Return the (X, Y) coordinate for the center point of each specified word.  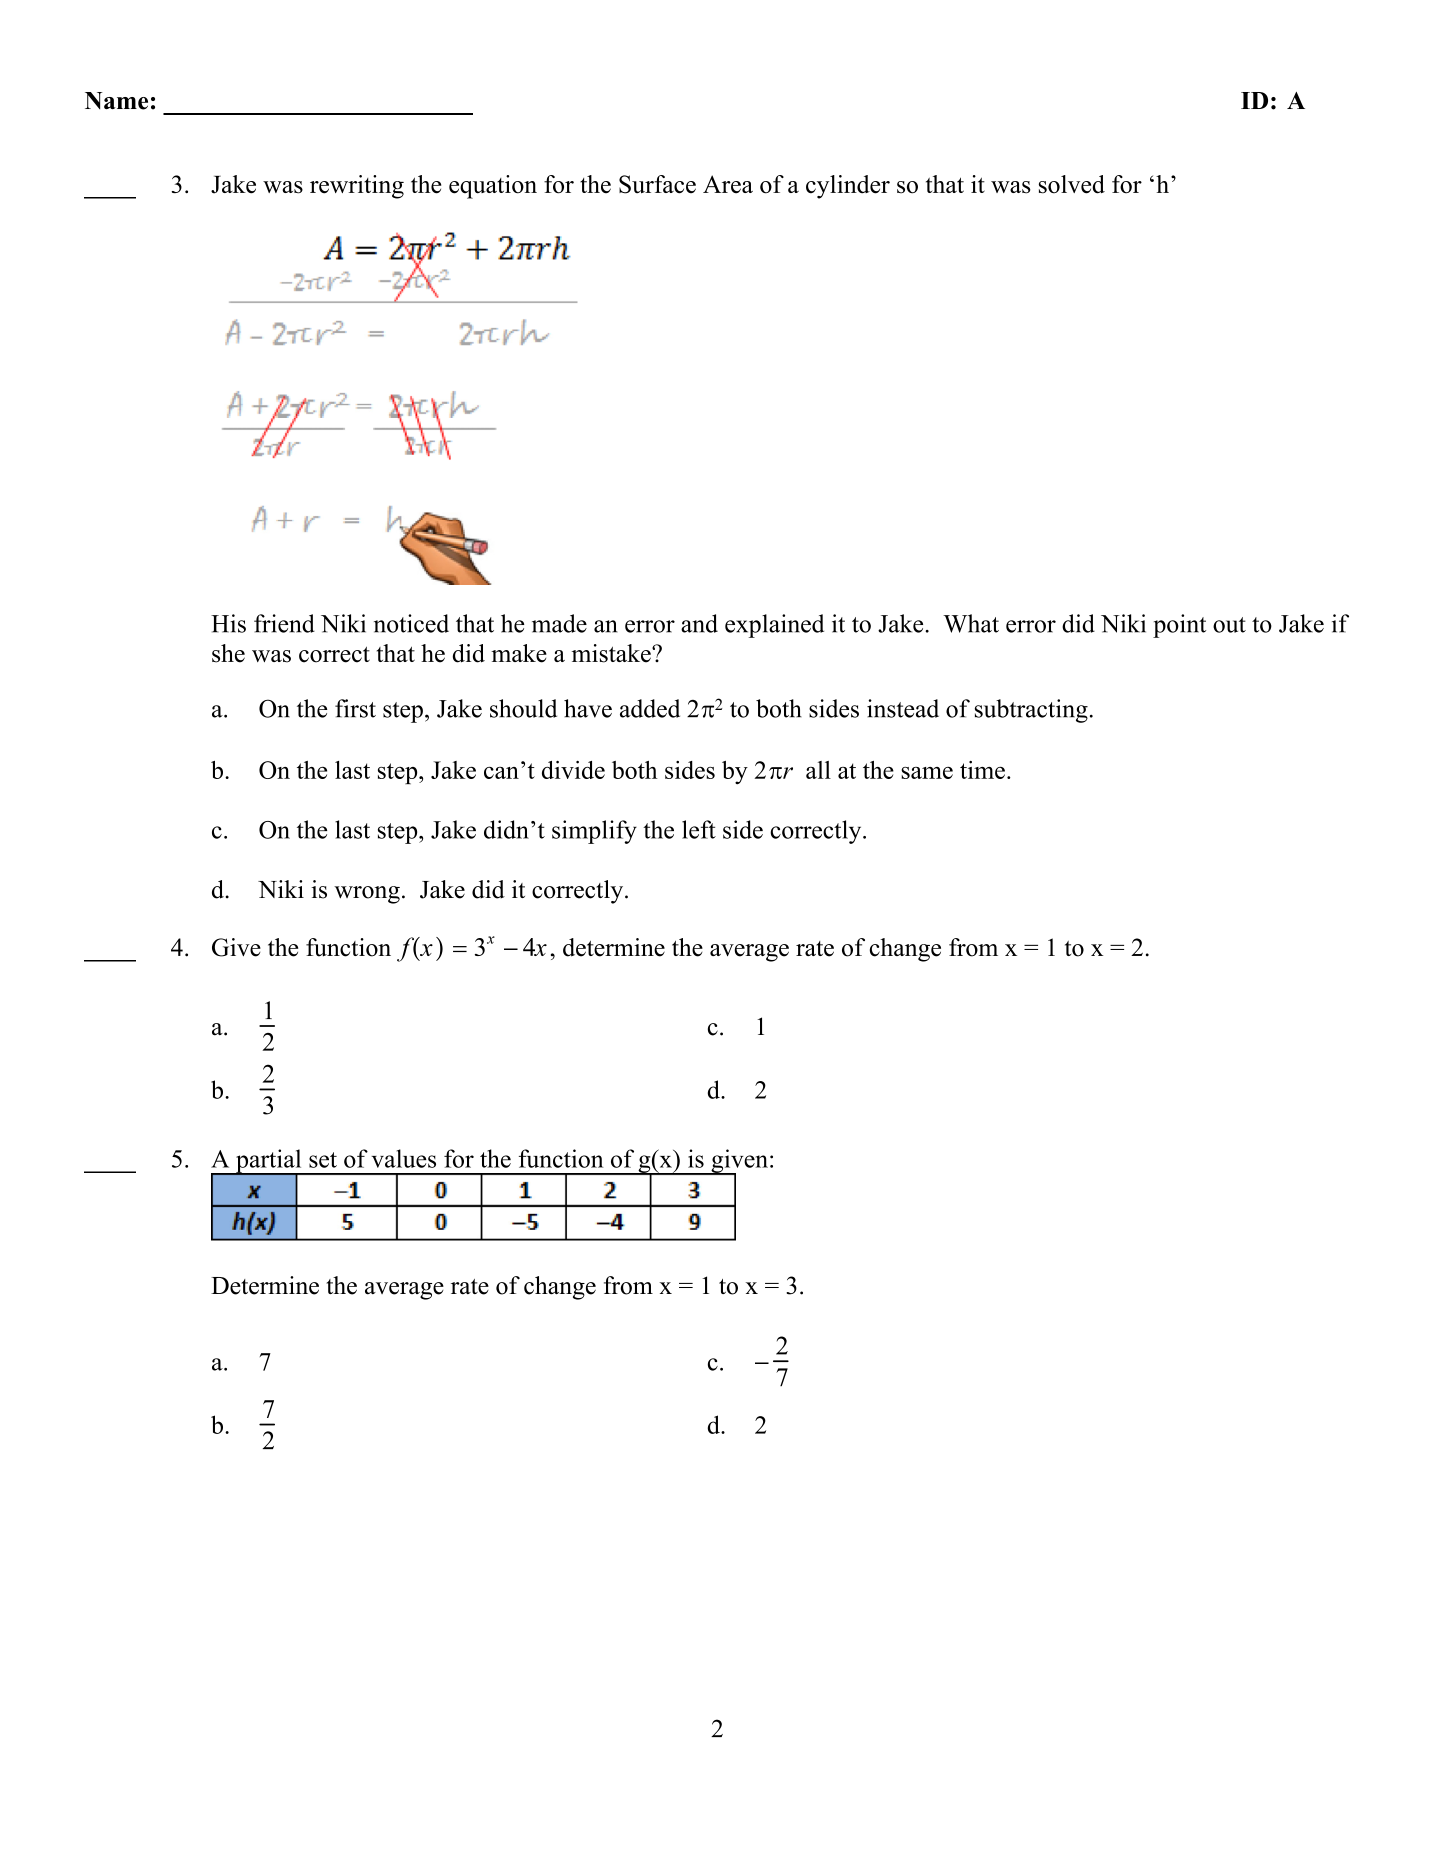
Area (728, 184)
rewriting (357, 187)
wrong (367, 895)
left (699, 829)
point (1179, 626)
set (323, 1160)
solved (1072, 184)
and (699, 623)
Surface (657, 184)
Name (116, 101)
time (982, 770)
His (228, 623)
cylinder (848, 187)
